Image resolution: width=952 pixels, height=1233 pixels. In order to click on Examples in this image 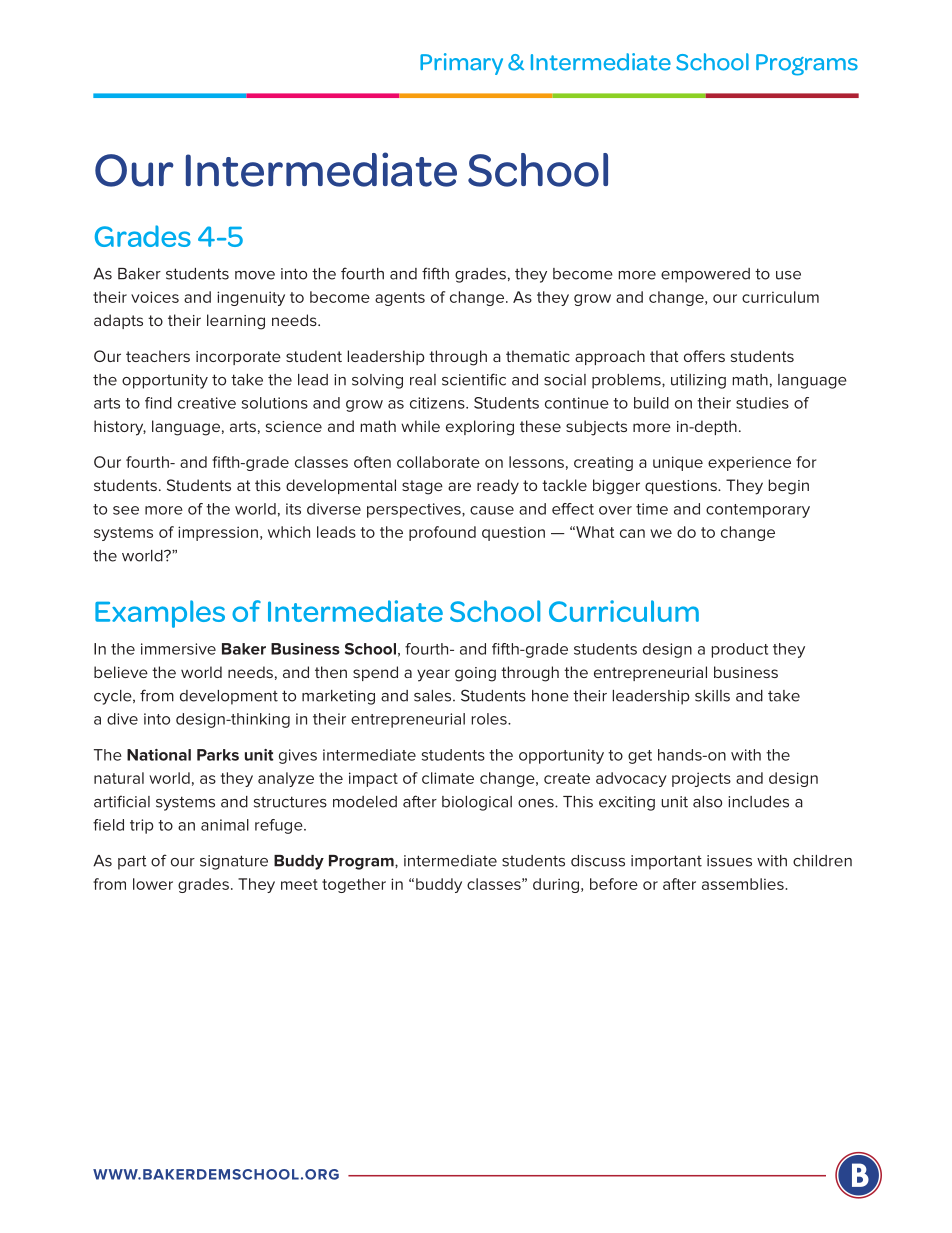, I will do `click(160, 614)`.
